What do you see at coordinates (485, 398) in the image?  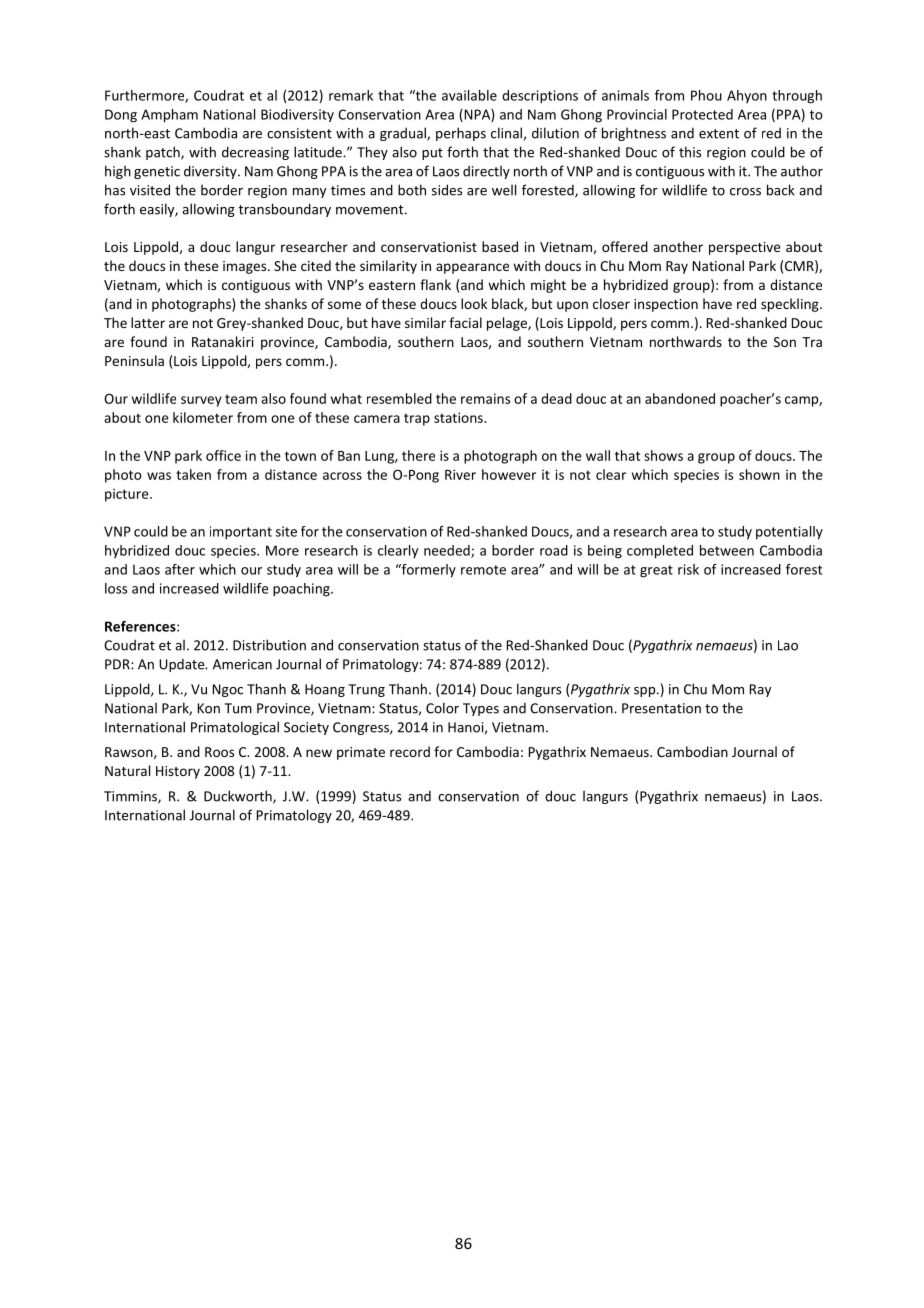 I see `remains` at bounding box center [485, 398].
